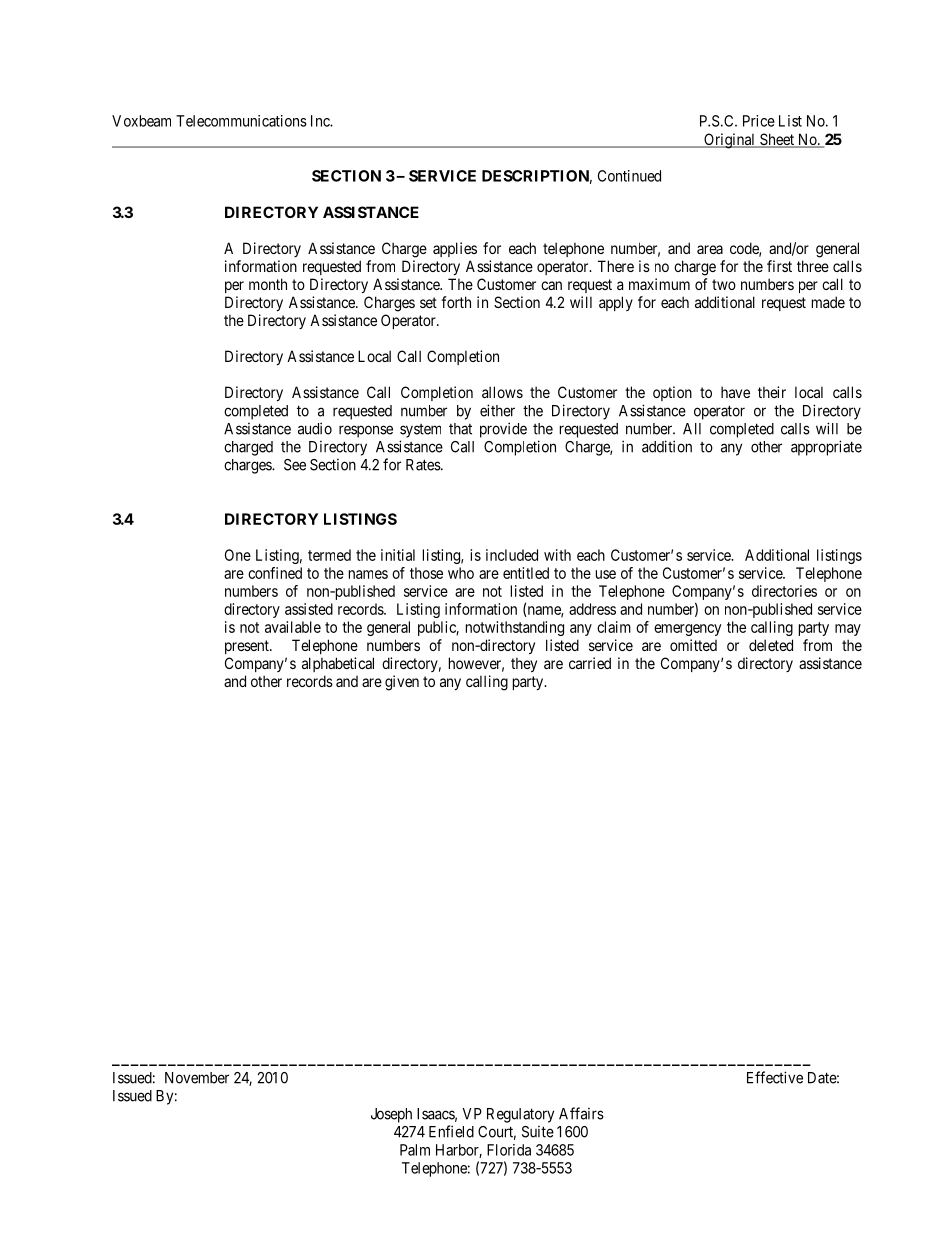 The image size is (952, 1233). I want to click on Telecommunications, so click(241, 121).
